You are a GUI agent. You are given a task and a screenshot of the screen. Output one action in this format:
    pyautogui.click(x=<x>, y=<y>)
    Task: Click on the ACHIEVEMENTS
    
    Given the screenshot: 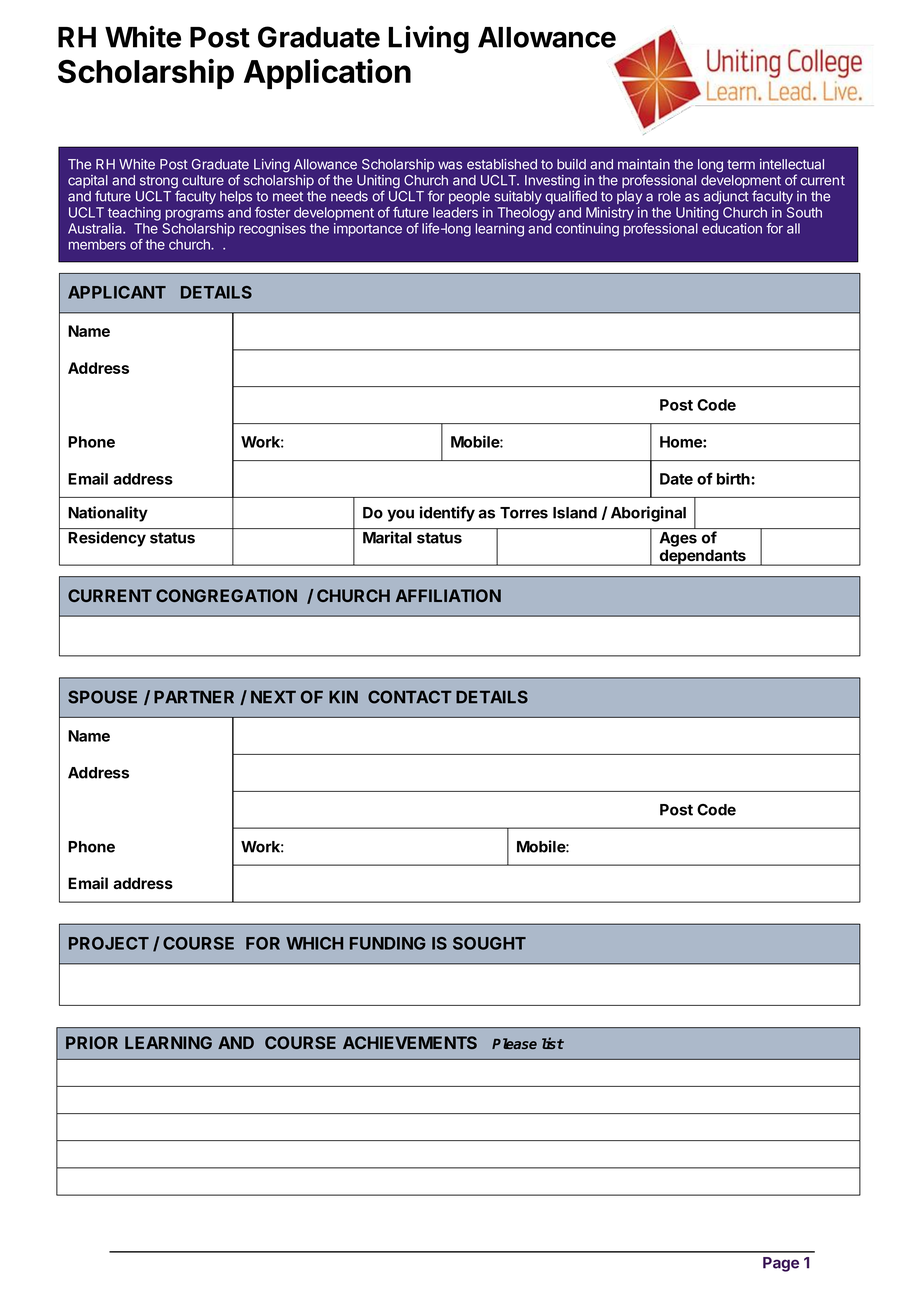 What is the action you would take?
    pyautogui.click(x=410, y=1042)
